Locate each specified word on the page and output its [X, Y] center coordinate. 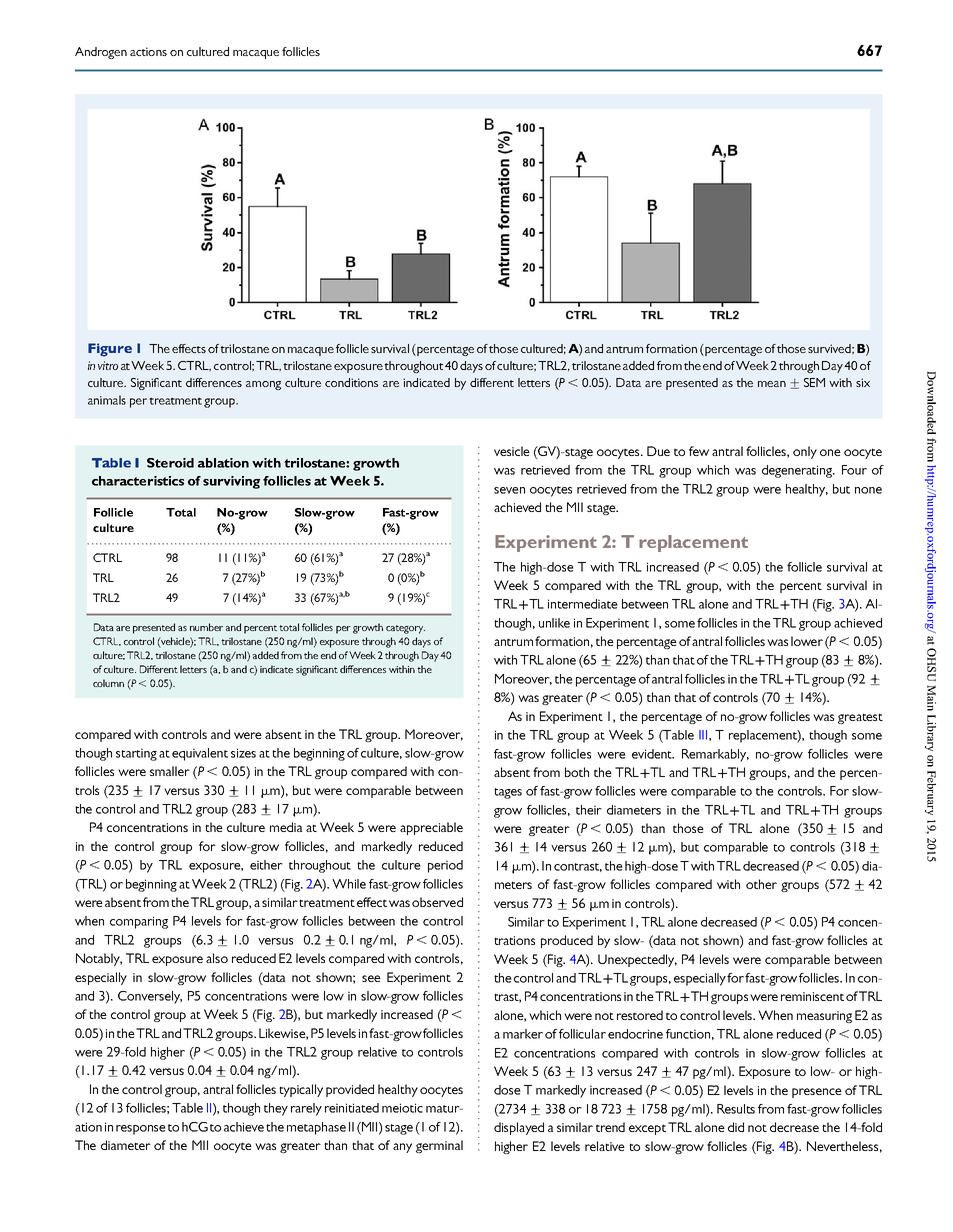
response [141, 1130]
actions [148, 51]
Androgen [101, 53]
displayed [519, 1128]
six [863, 382]
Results [736, 1109]
